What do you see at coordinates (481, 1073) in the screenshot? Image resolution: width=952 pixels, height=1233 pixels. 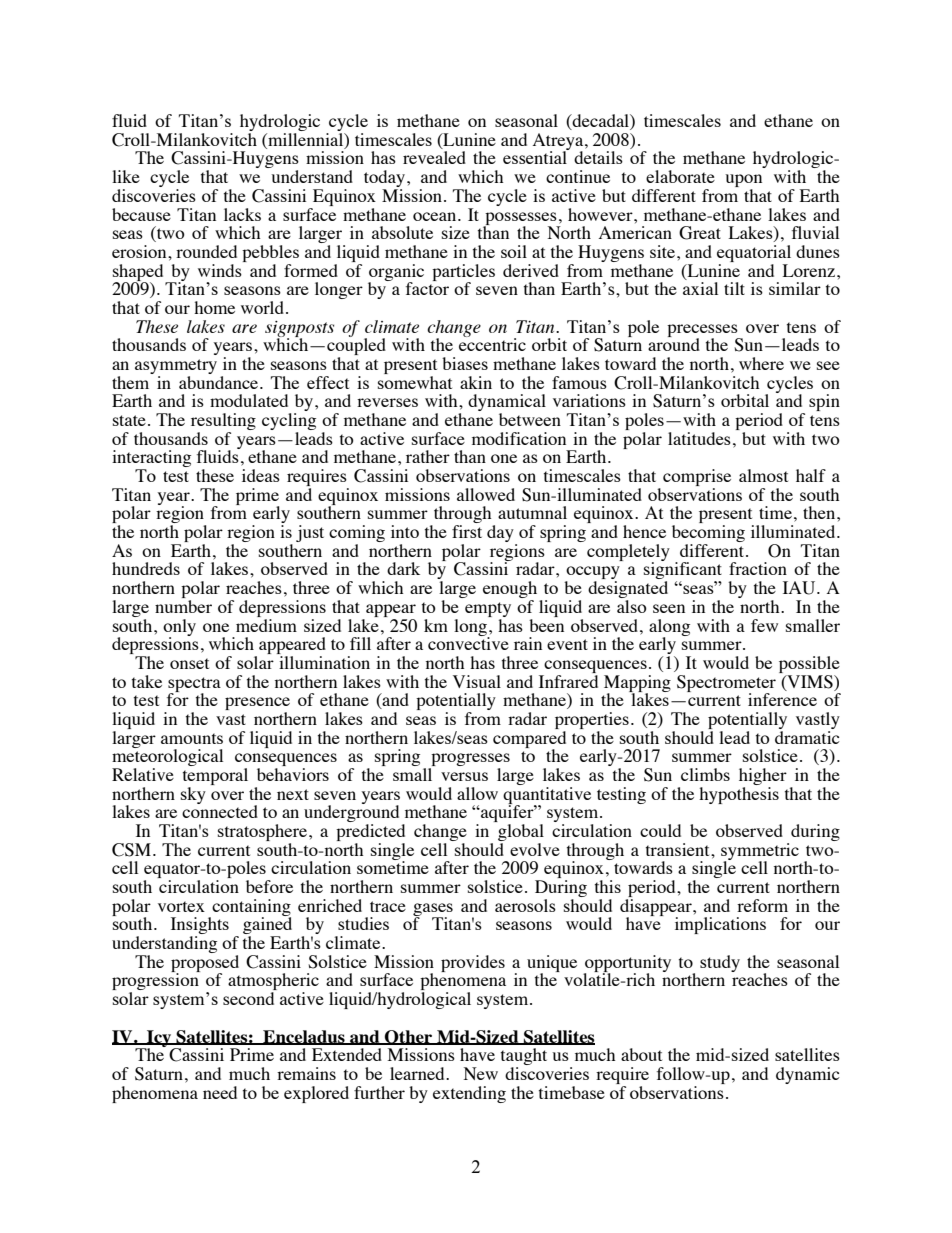 I see `New` at bounding box center [481, 1073].
